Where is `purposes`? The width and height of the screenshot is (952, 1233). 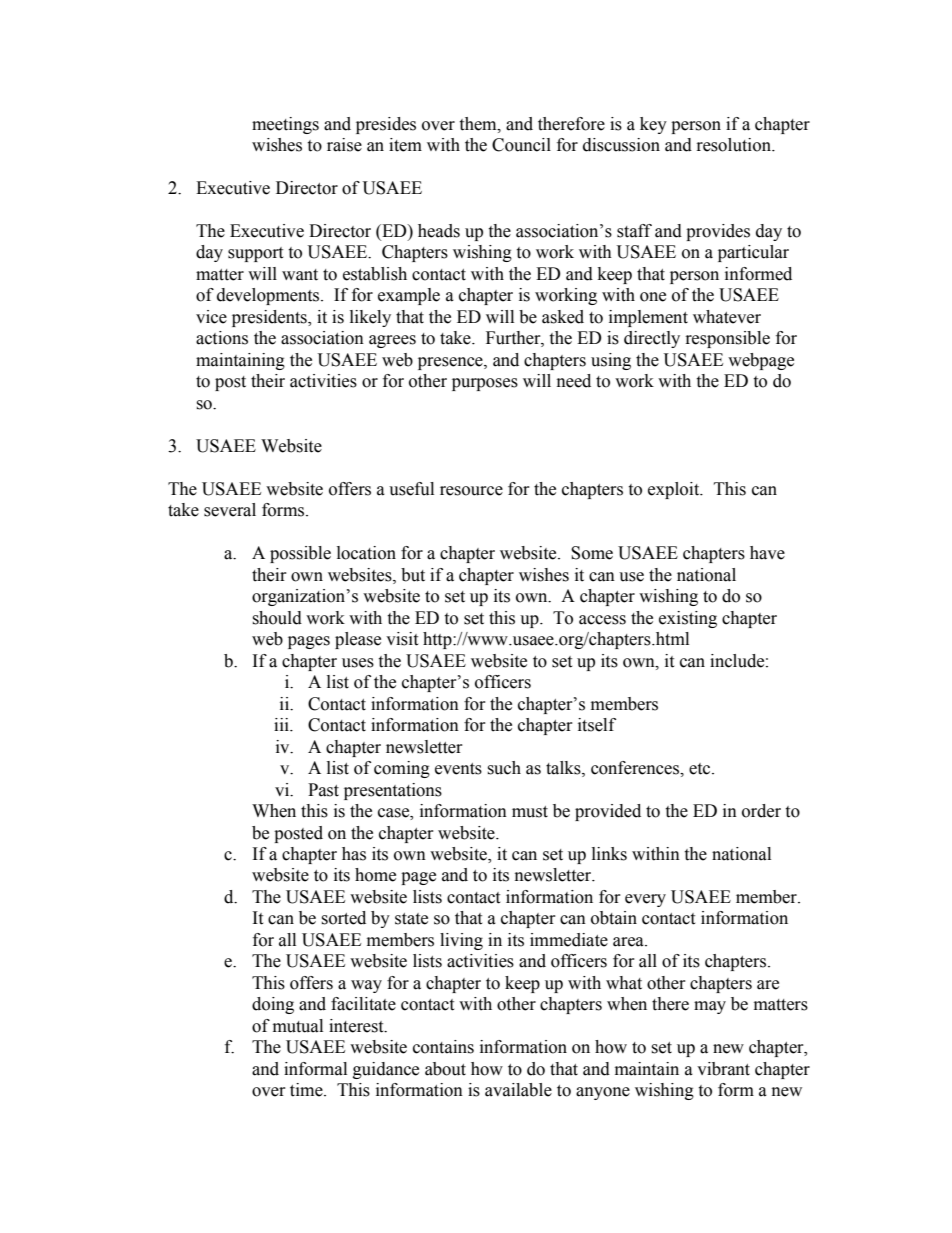 purposes is located at coordinates (485, 384).
